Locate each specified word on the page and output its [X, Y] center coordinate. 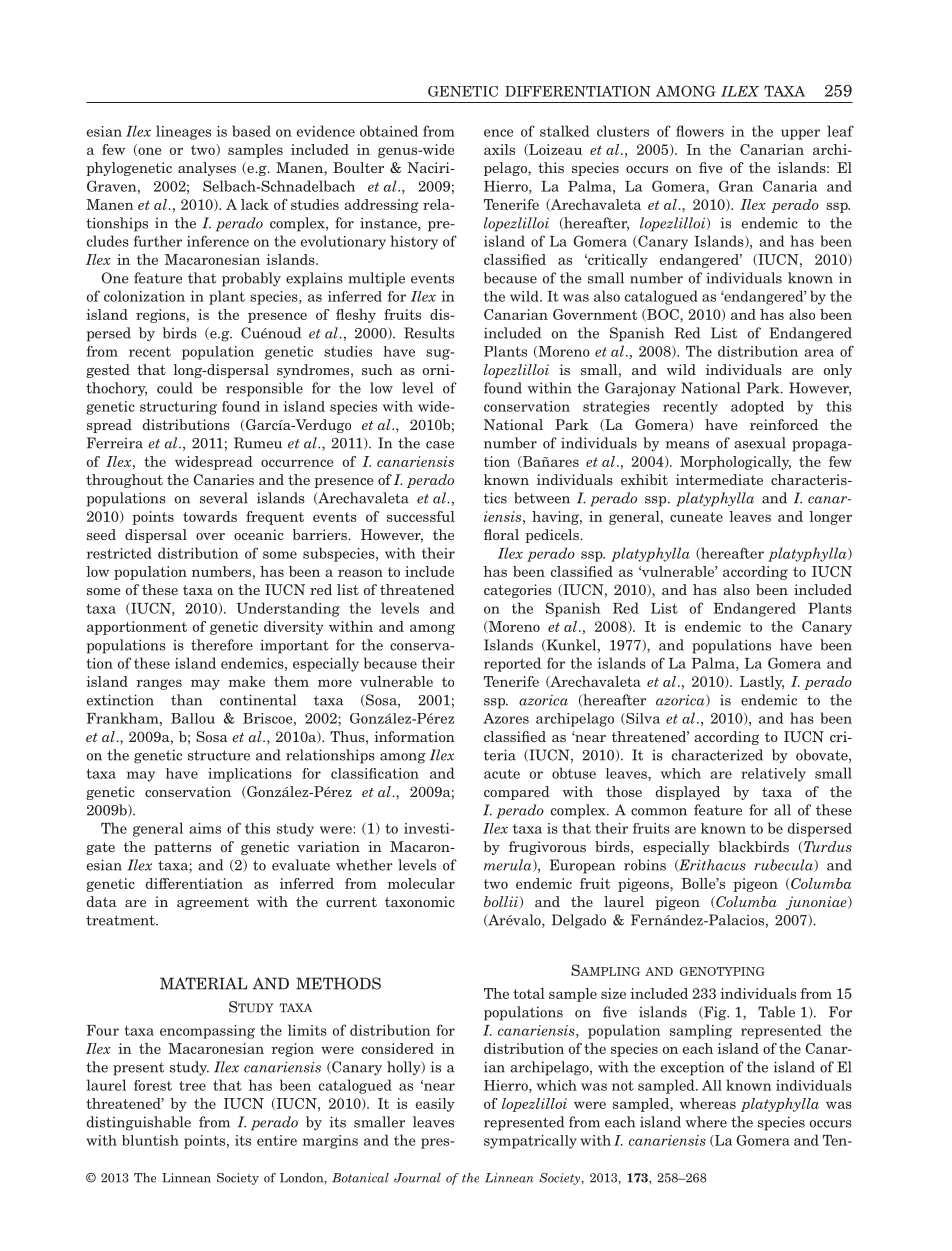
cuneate [696, 517]
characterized [717, 755]
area [819, 353]
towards [210, 516]
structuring [178, 408]
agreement [213, 903]
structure [219, 755]
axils [499, 149]
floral [501, 534]
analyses [207, 169]
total [529, 993]
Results [429, 333]
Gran [736, 186]
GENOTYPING [722, 971]
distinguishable [139, 1123]
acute [502, 774]
